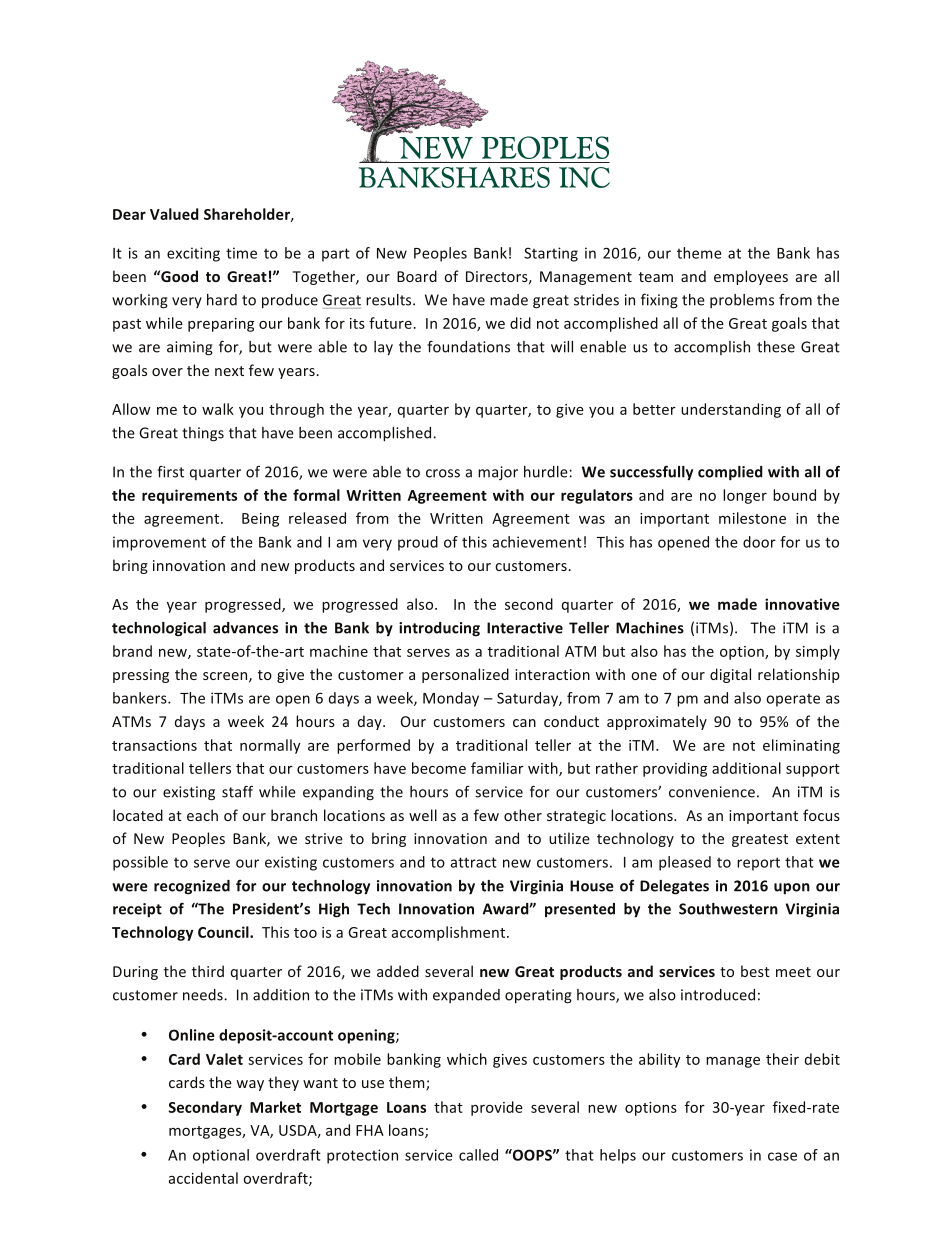 This screenshot has width=952, height=1233. I want to click on did, so click(520, 323).
